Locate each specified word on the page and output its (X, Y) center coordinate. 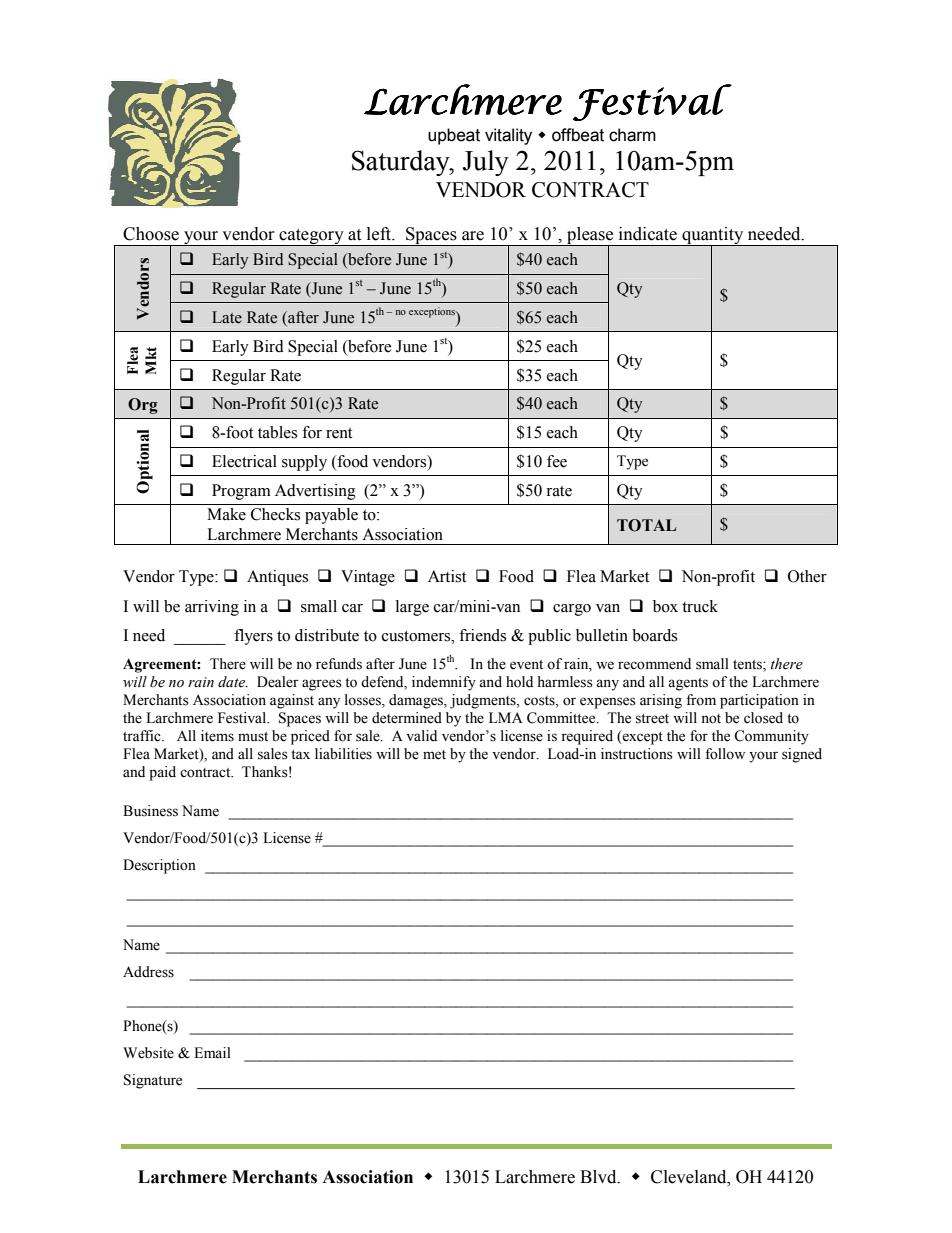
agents (688, 684)
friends (482, 635)
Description (159, 866)
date (233, 682)
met (434, 755)
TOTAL (646, 525)
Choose (151, 234)
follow (725, 754)
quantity (713, 237)
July (486, 163)
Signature (153, 1081)
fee (557, 461)
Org (143, 406)
